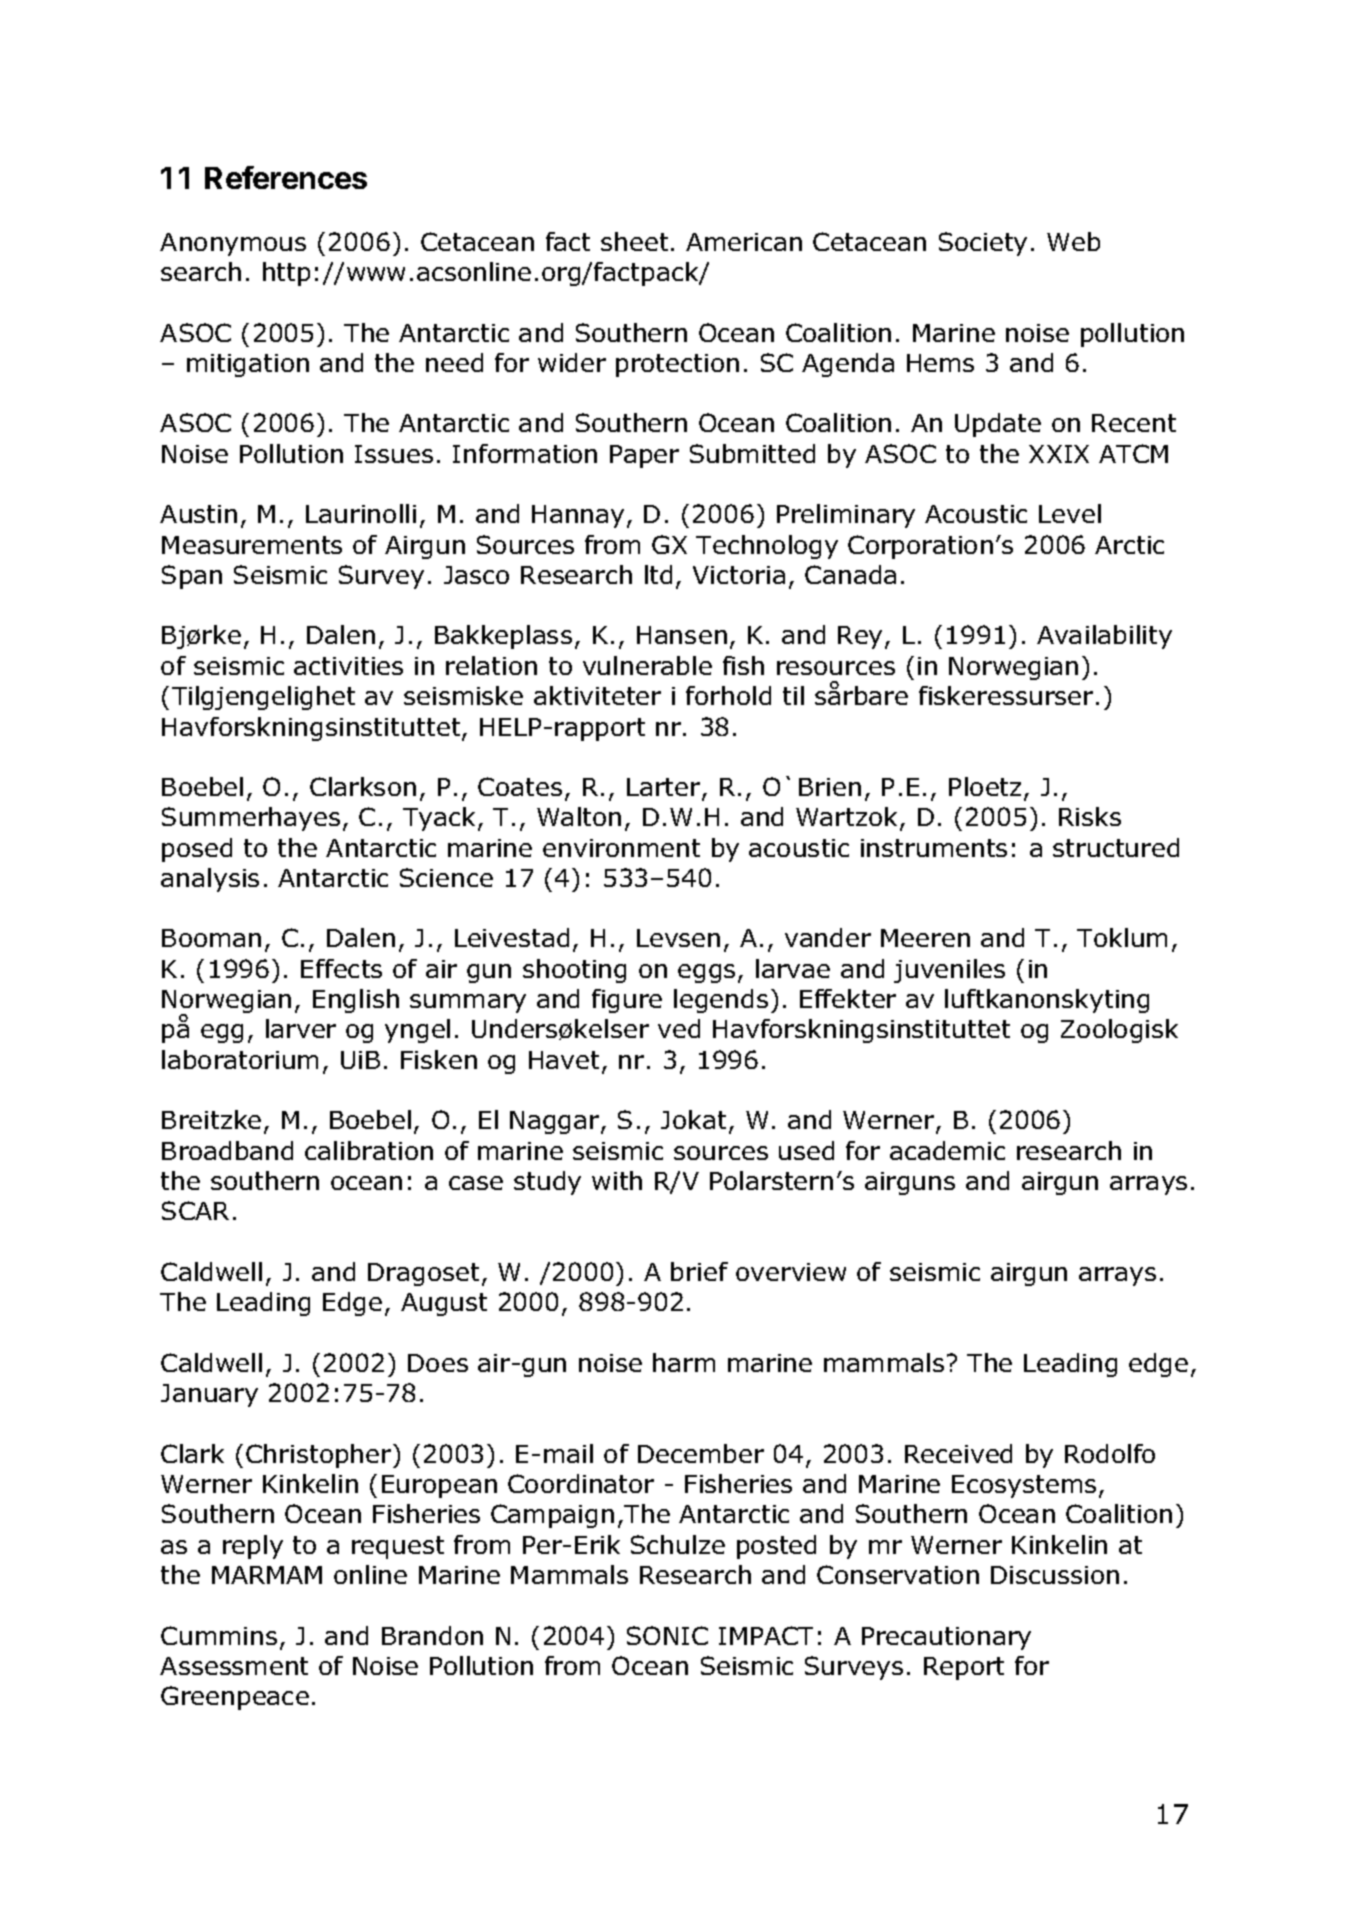  Describe the element at coordinates (1070, 513) in the page. I see `Level` at that location.
